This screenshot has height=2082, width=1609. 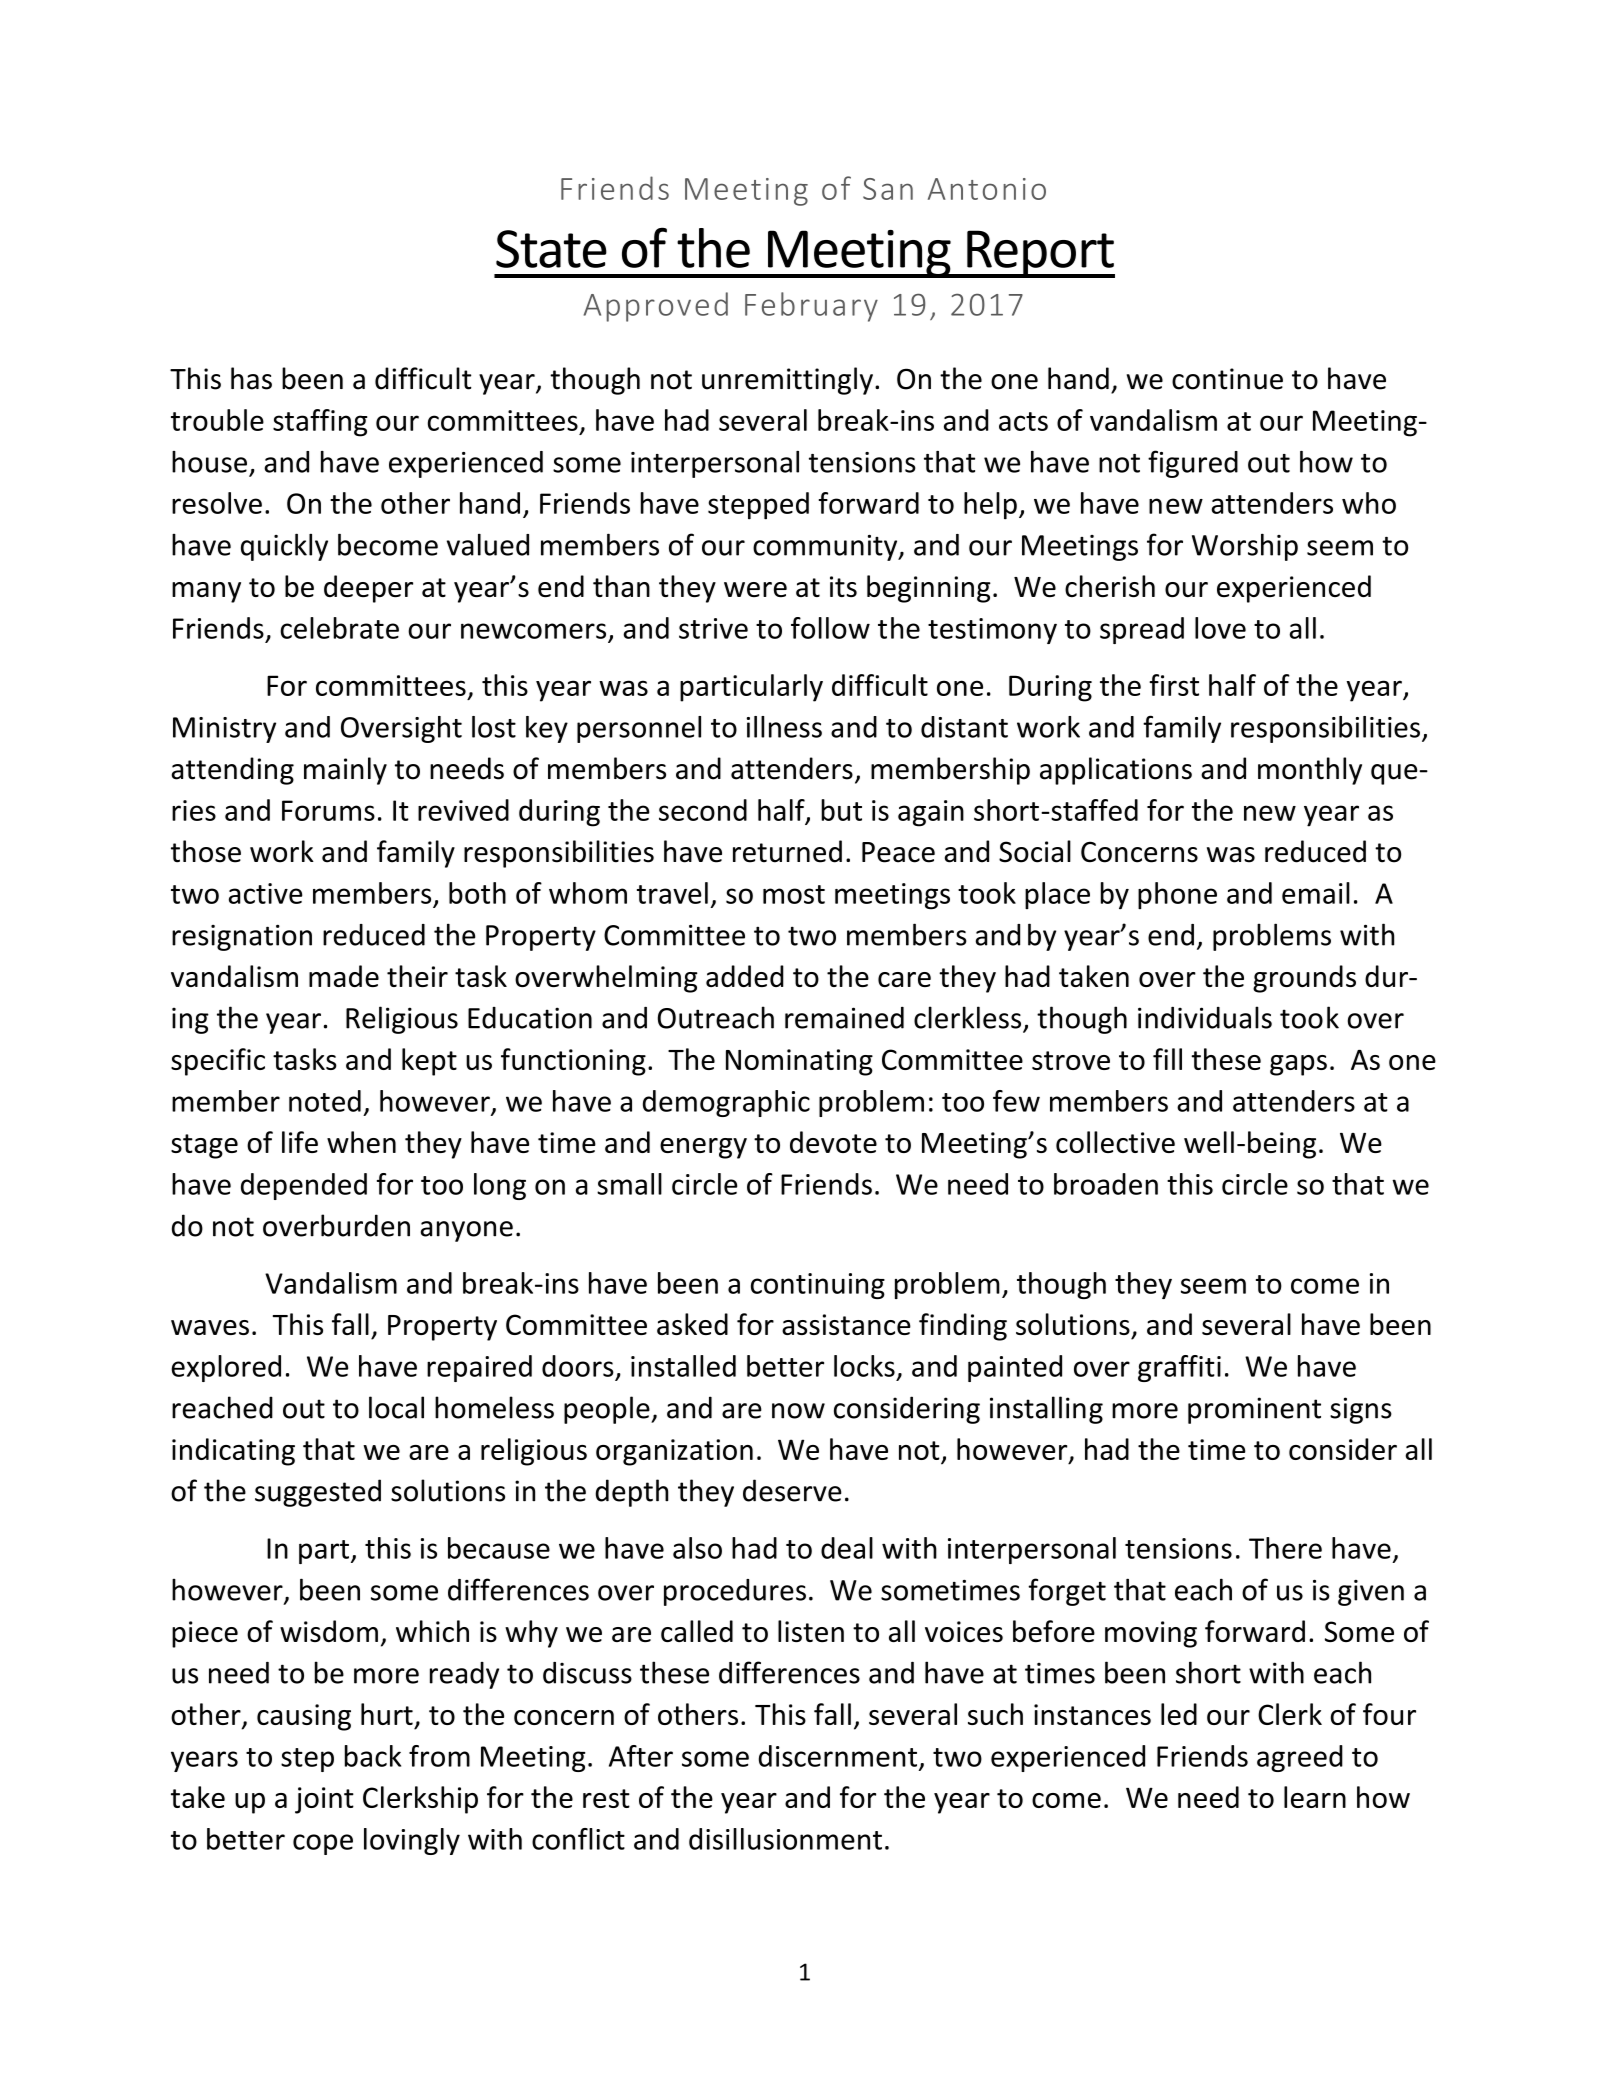 I want to click on deeper, so click(x=368, y=589).
